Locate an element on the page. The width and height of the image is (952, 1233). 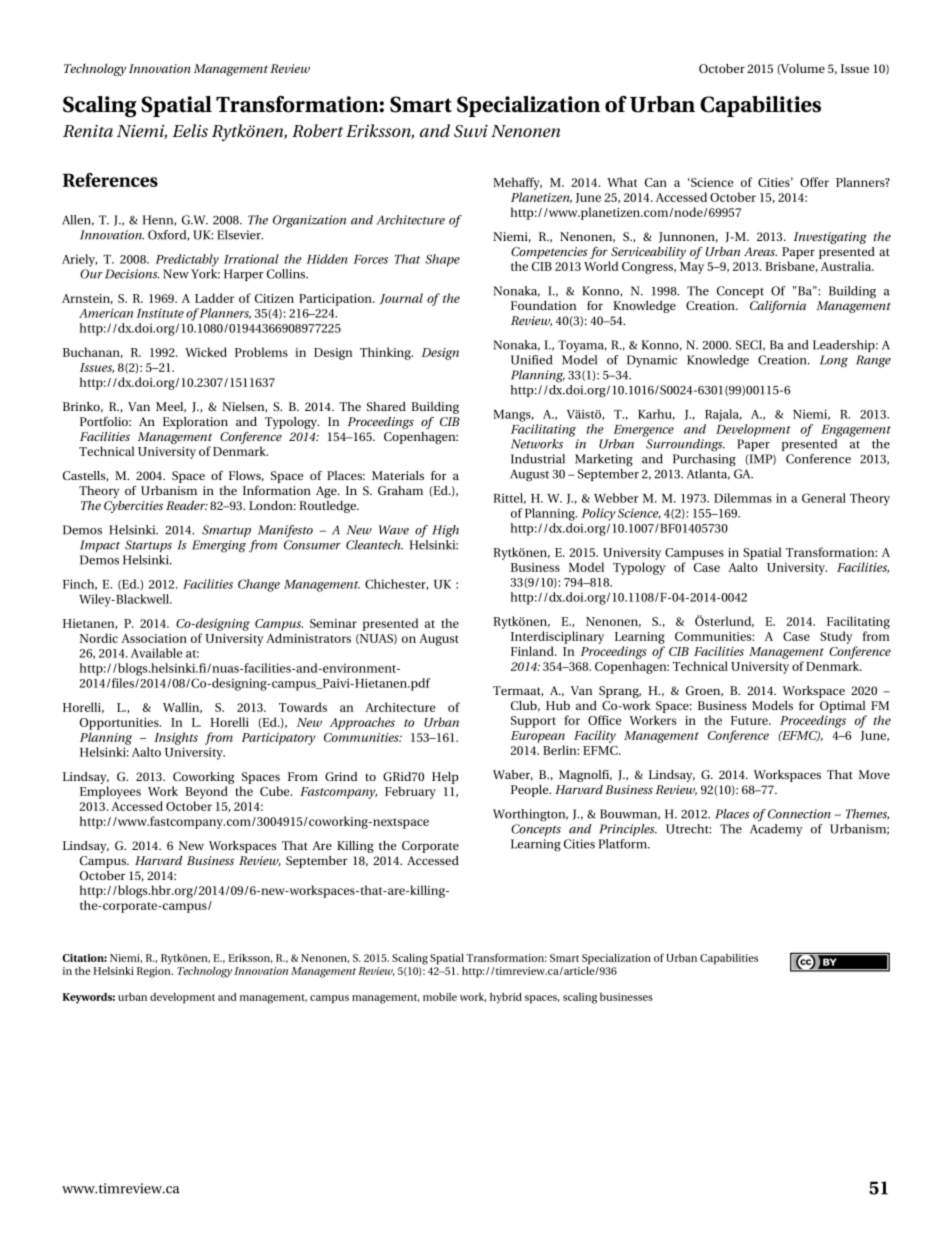
Industrial is located at coordinates (538, 459).
